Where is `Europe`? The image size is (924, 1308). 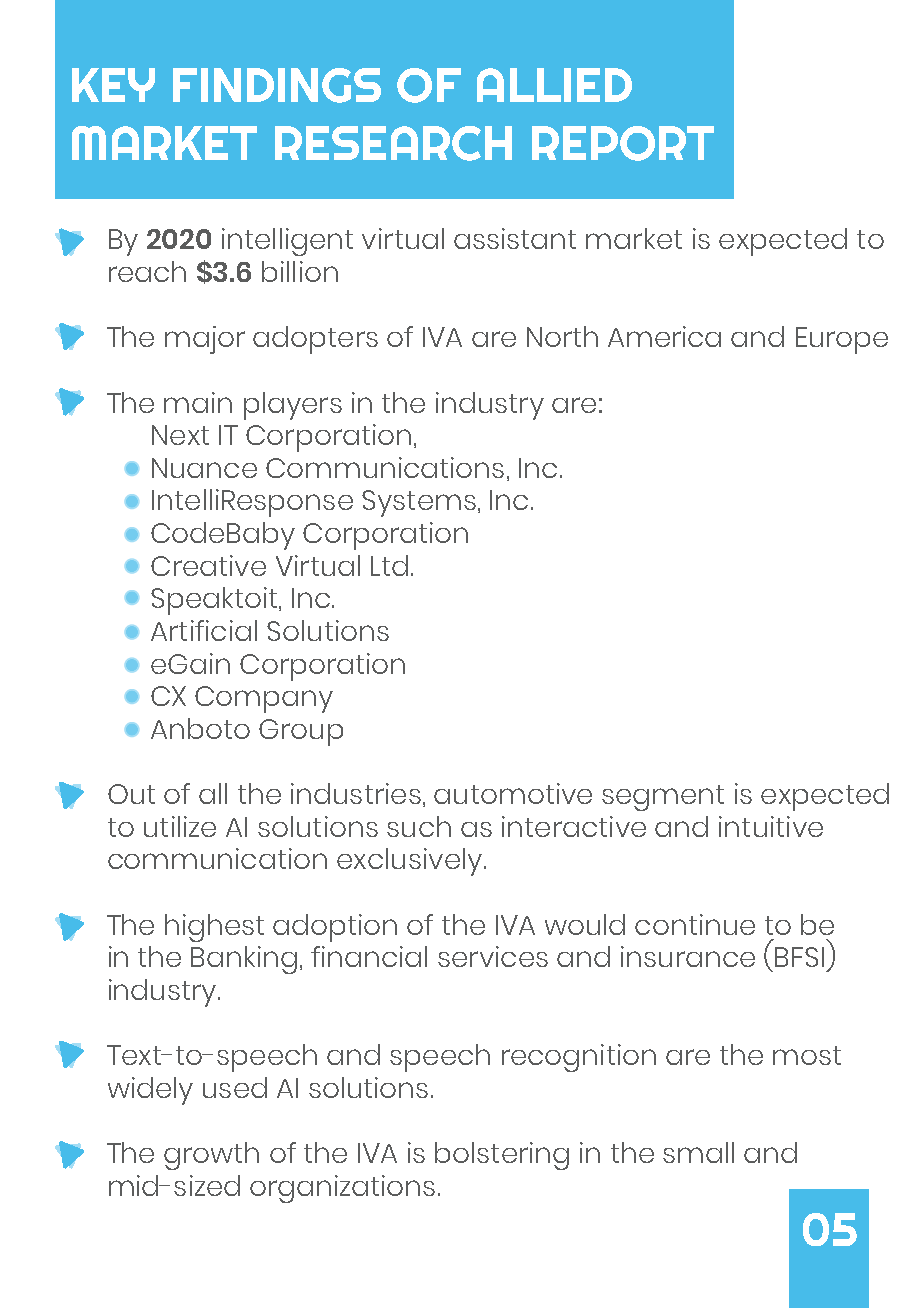
Europe is located at coordinates (842, 340).
